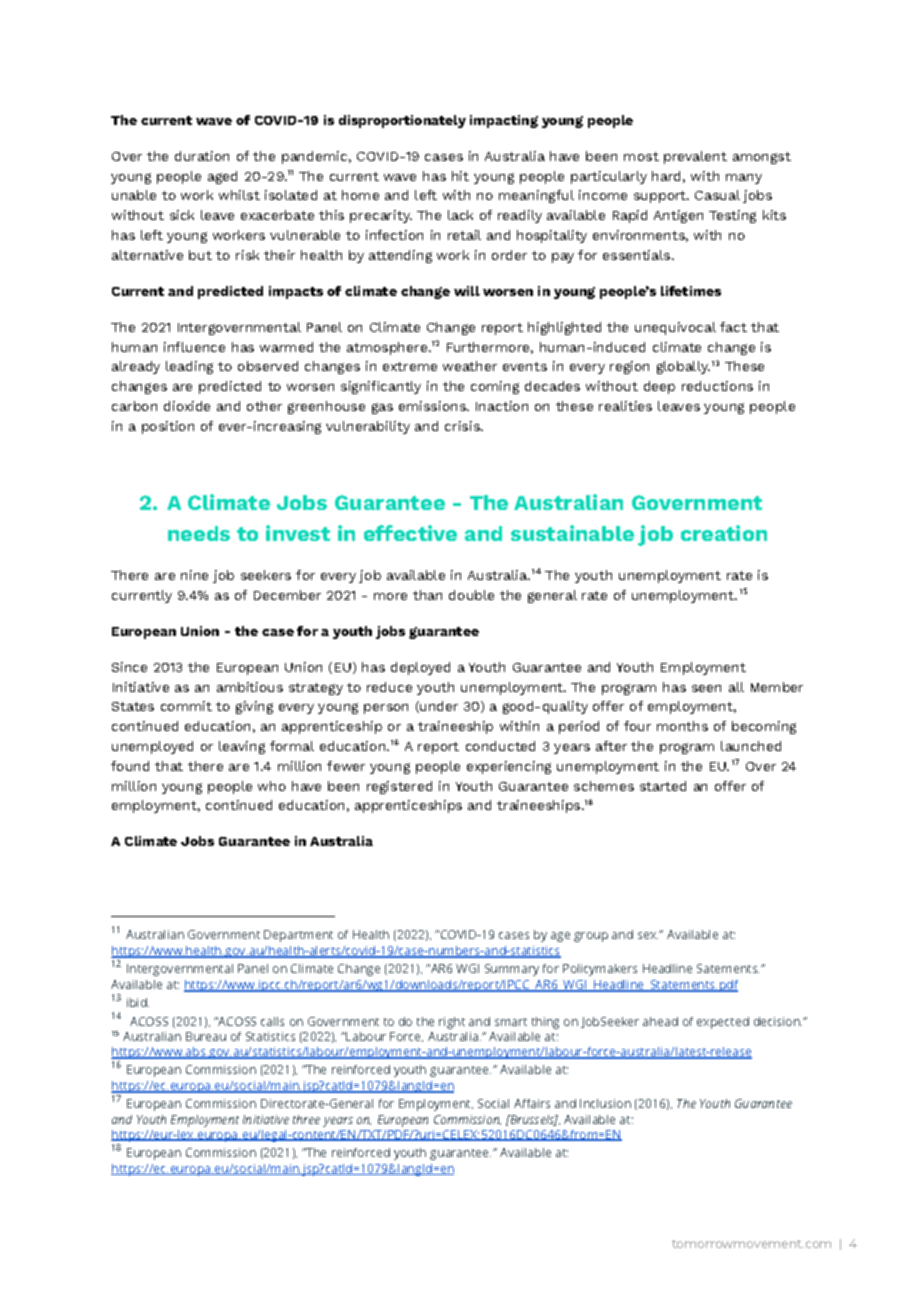  Describe the element at coordinates (663, 786) in the screenshot. I see `started` at that location.
